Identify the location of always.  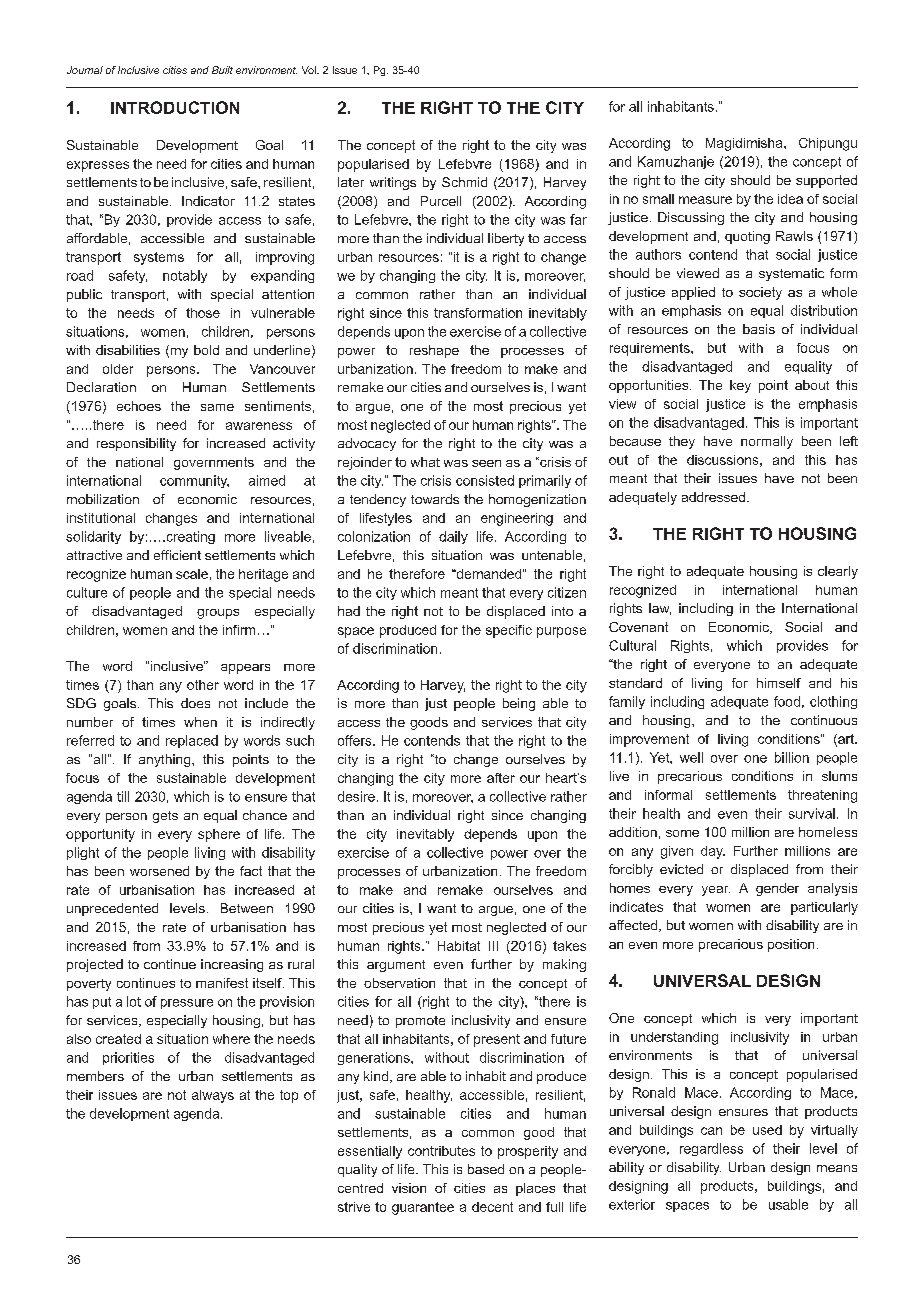
(213, 1096).
